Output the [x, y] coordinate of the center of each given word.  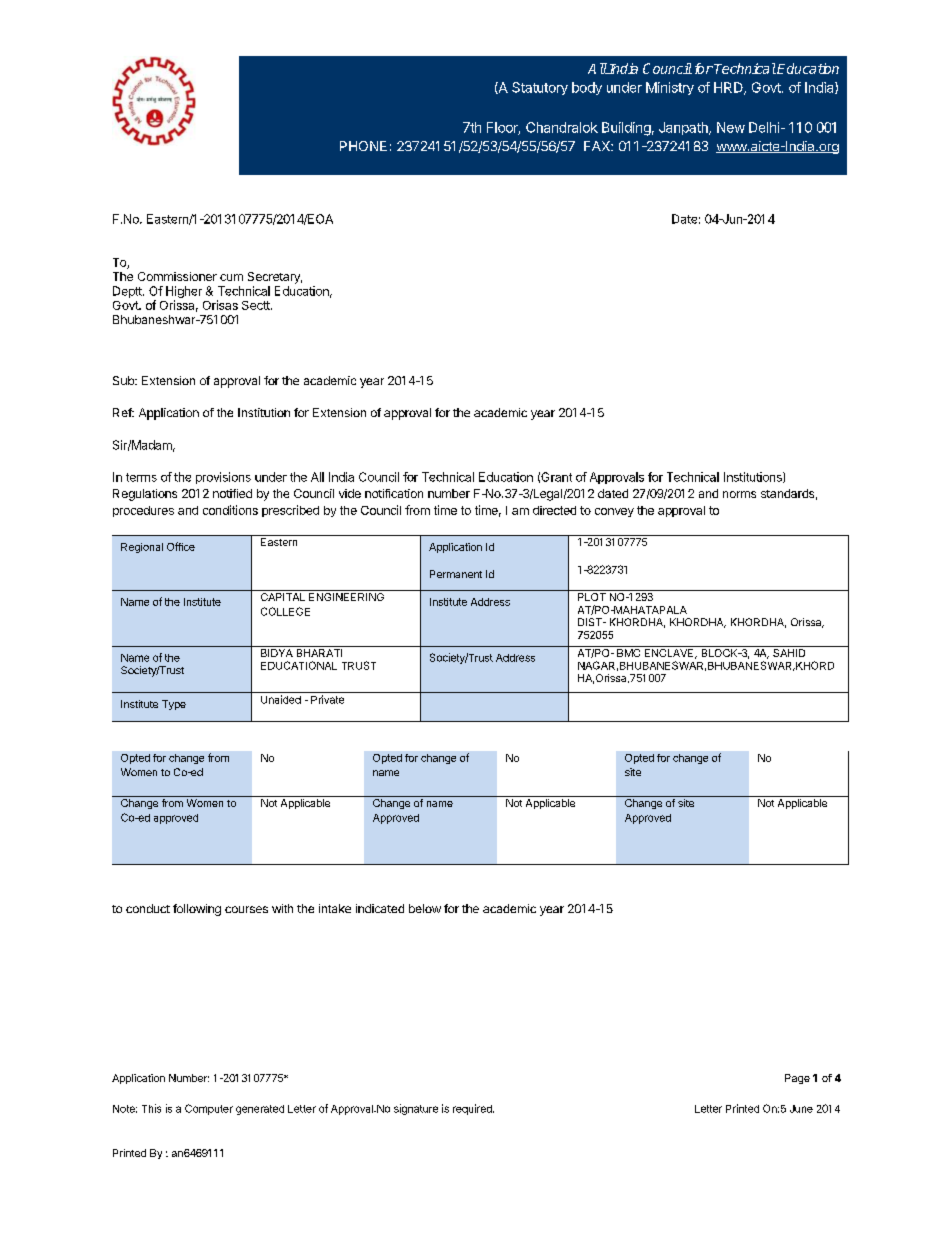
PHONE [363, 146]
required [473, 1109]
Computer [209, 1109]
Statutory [540, 88]
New [731, 127]
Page [797, 1079]
